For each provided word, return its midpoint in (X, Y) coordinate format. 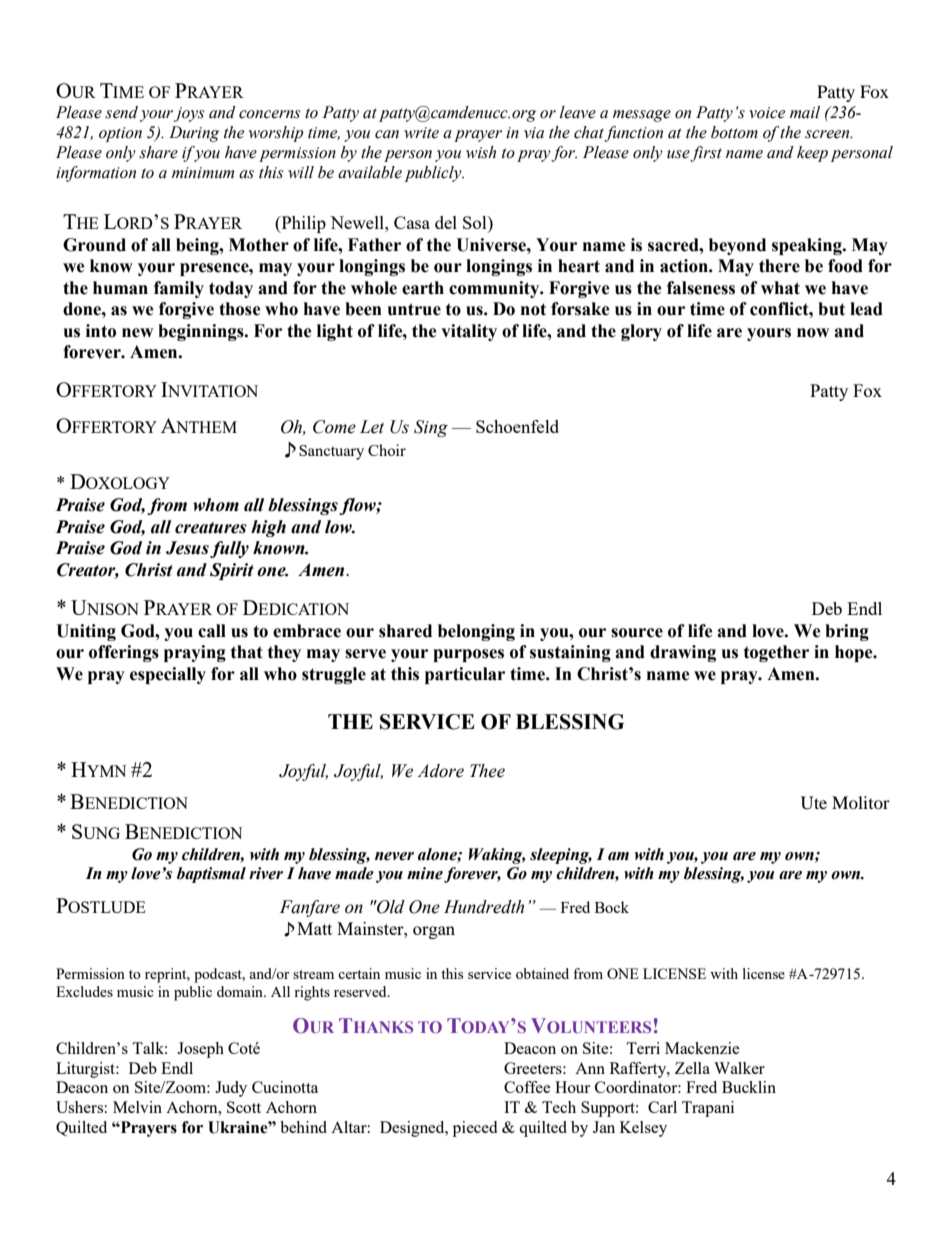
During (194, 134)
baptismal (211, 875)
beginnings (202, 332)
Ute (814, 803)
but (831, 309)
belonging (476, 632)
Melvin (137, 1107)
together (776, 653)
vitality (469, 332)
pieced (475, 1129)
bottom (734, 132)
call (212, 631)
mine (425, 873)
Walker (739, 1068)
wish (481, 152)
